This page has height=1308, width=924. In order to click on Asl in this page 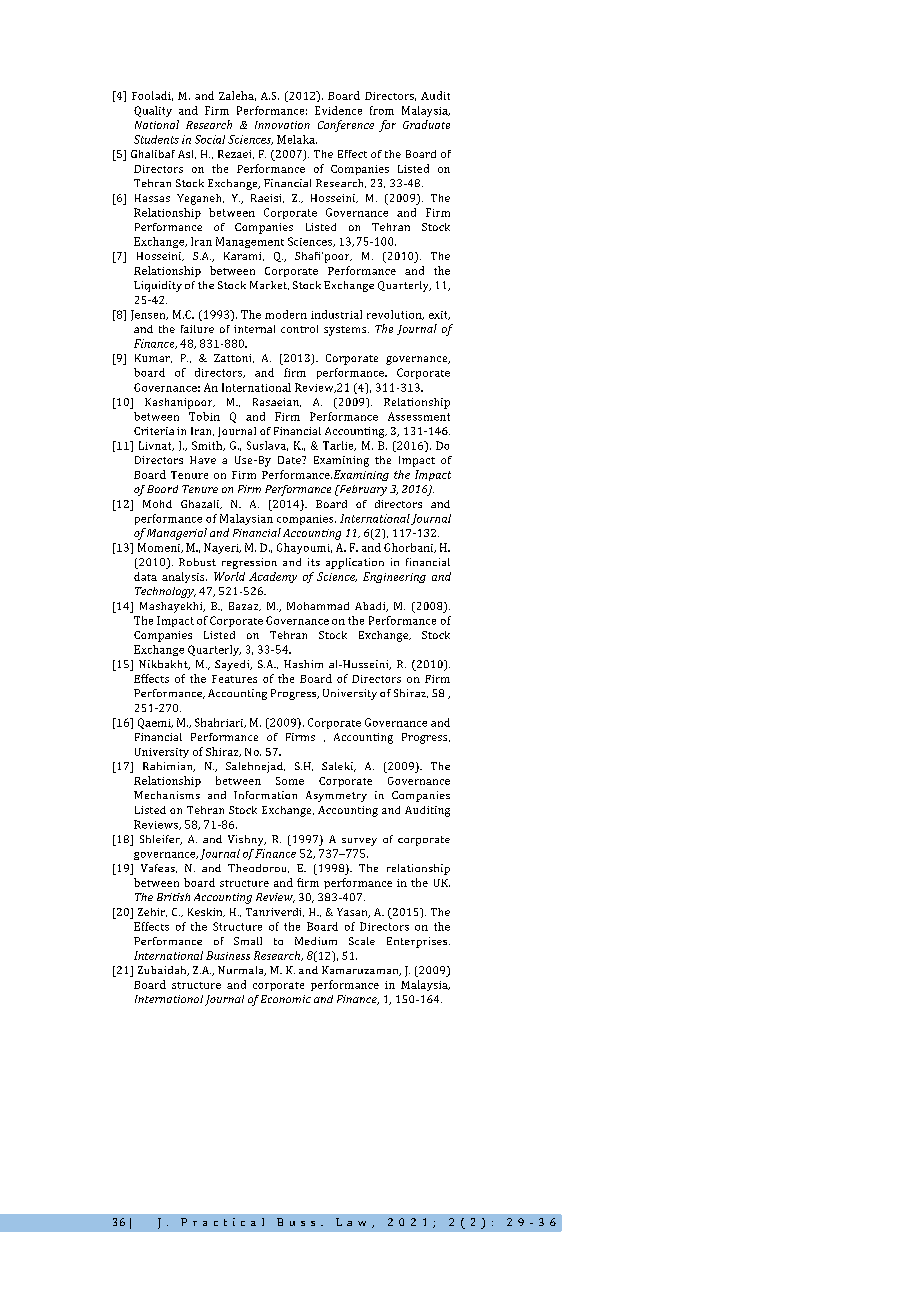, I will do `click(187, 154)`.
